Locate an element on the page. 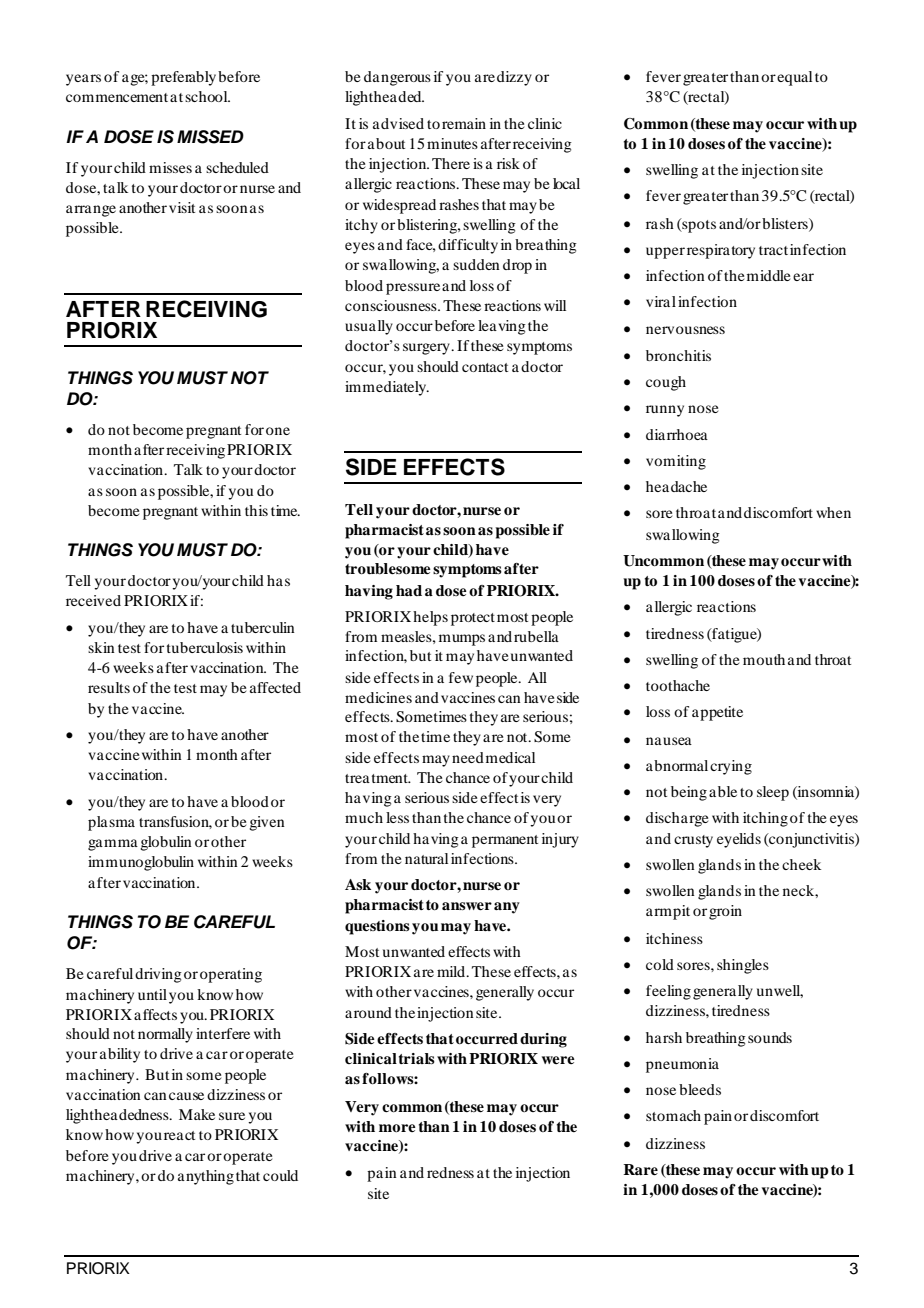 The height and width of the image is (1308, 924). remain is located at coordinates (464, 123).
